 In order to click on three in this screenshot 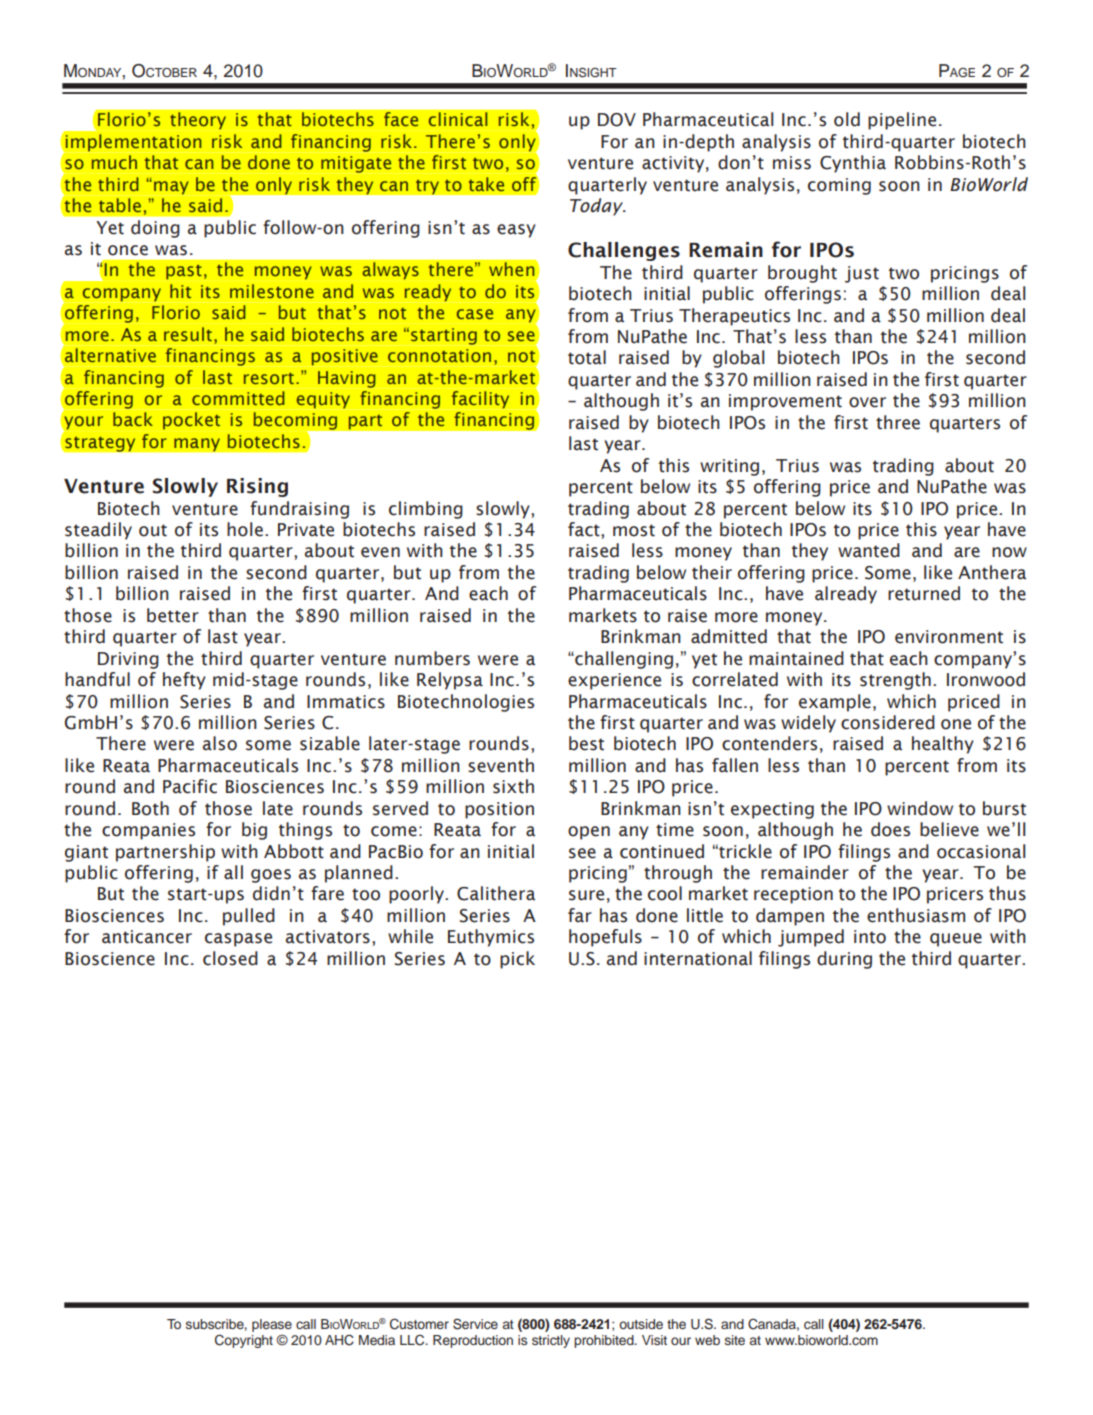, I will do `click(898, 422)`.
